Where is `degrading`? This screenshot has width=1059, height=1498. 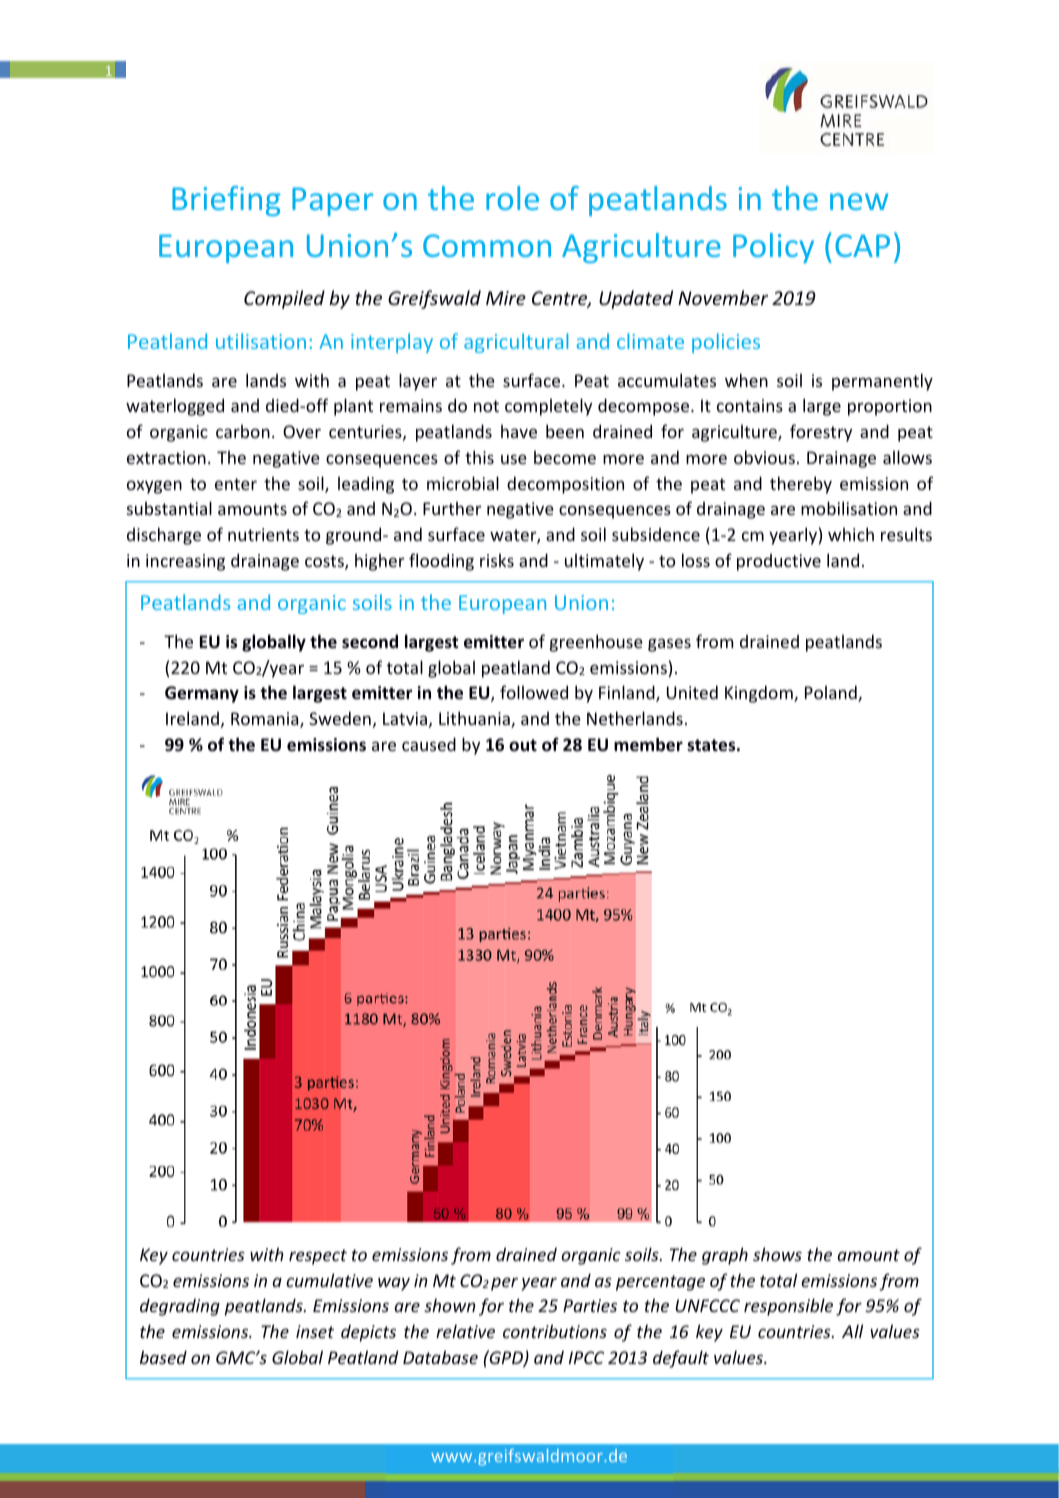 degrading is located at coordinates (180, 1307).
